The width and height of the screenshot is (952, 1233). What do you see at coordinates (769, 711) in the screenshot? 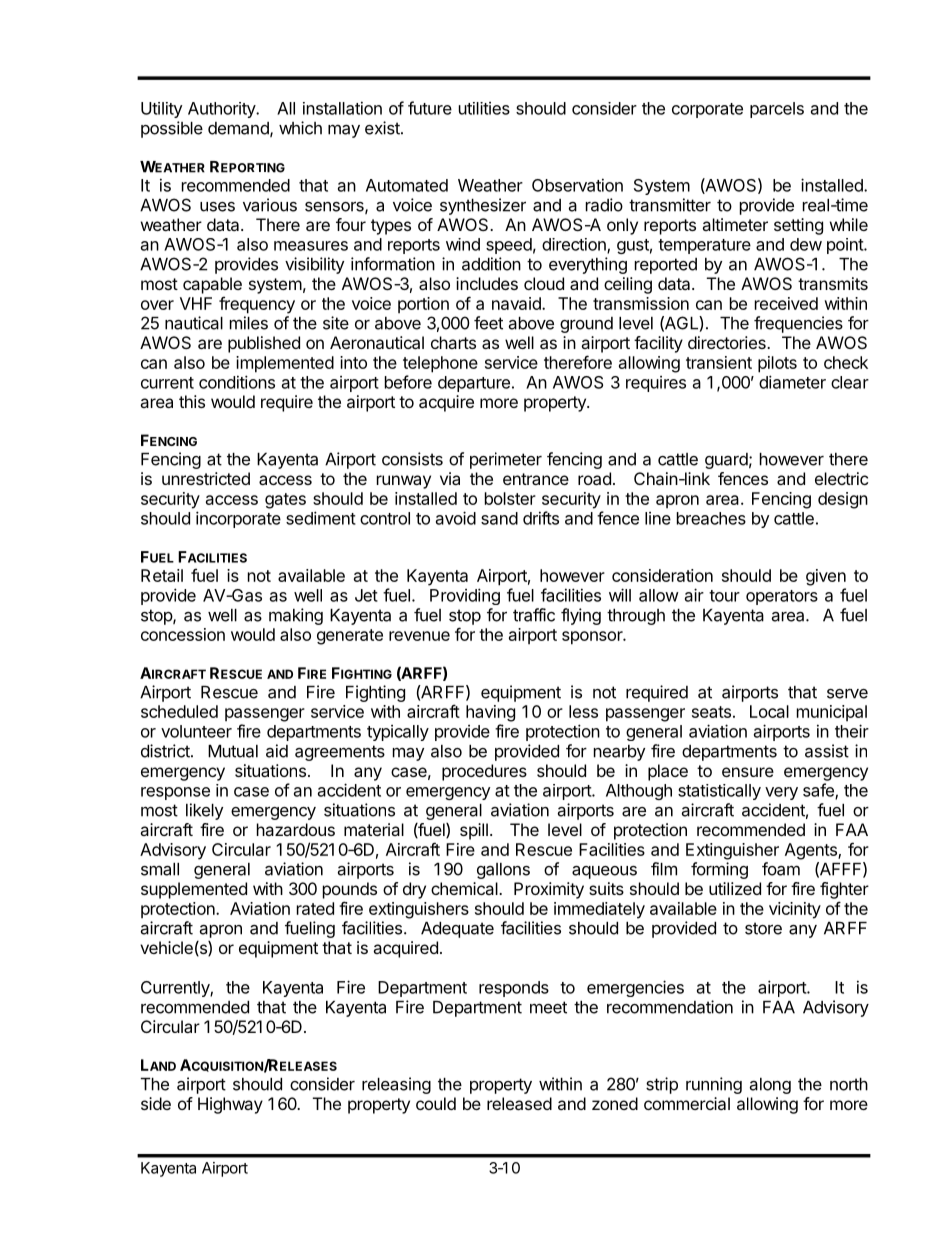
I see `Local` at bounding box center [769, 711].
